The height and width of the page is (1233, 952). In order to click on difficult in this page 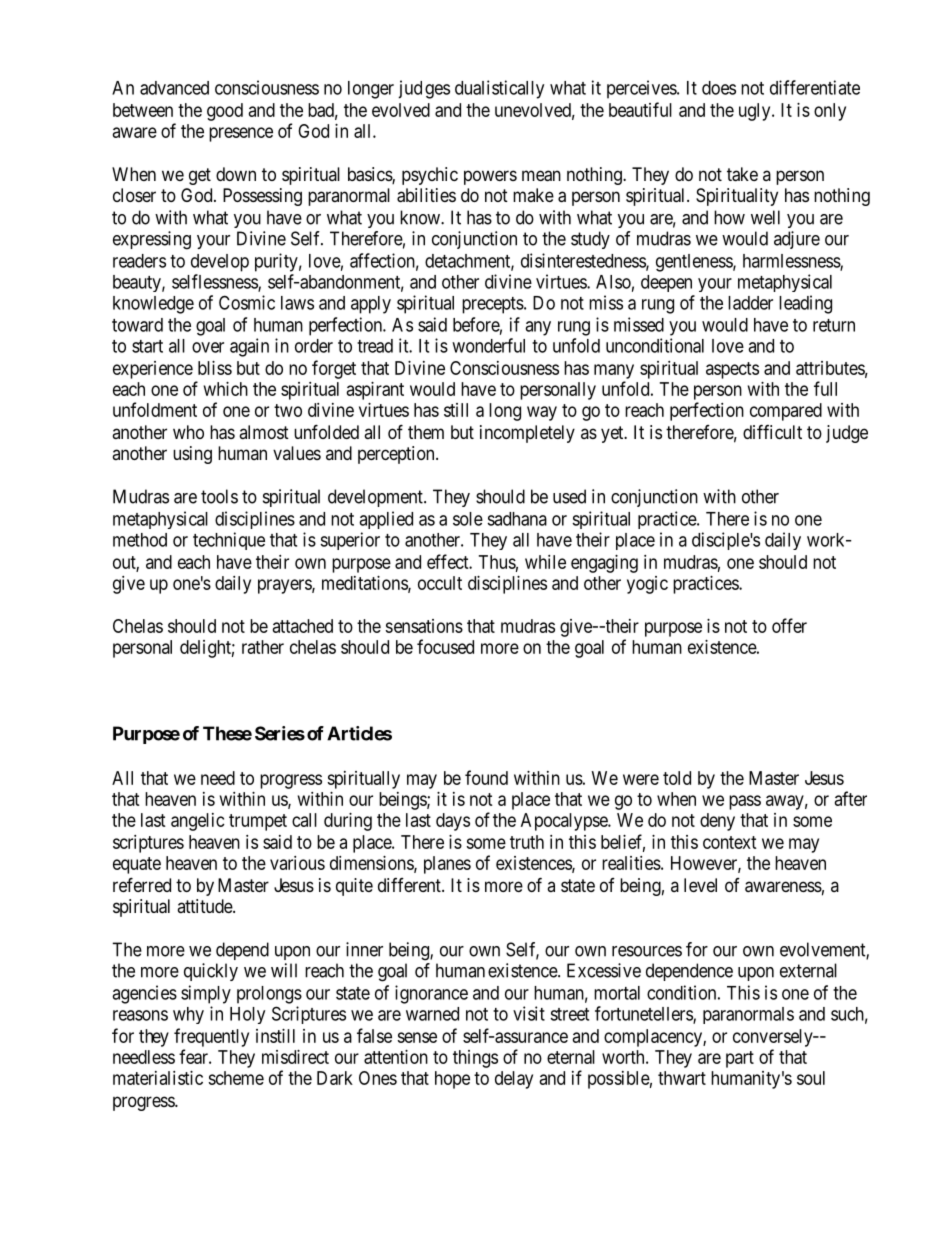, I will do `click(772, 431)`.
